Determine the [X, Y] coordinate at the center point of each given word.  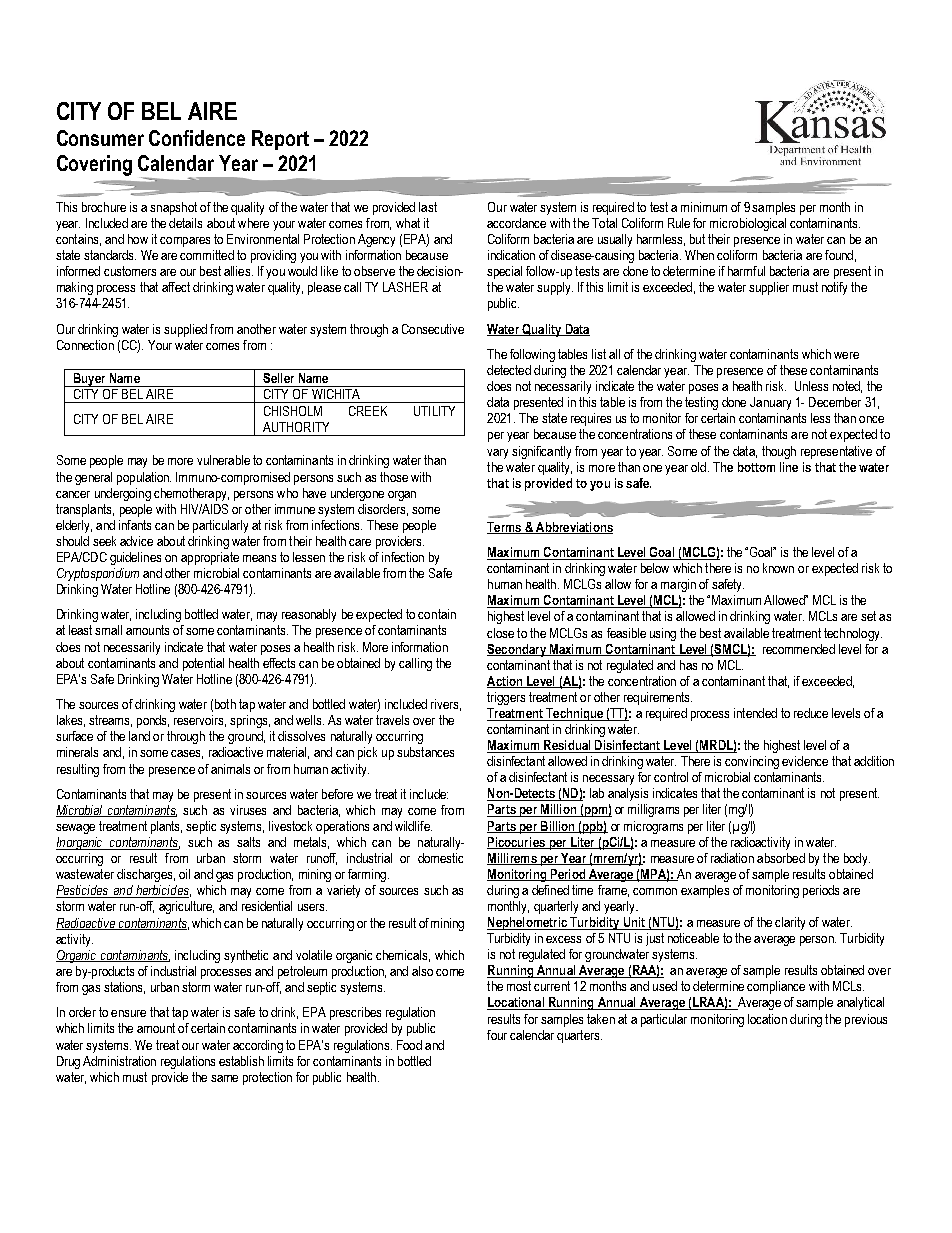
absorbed [781, 858]
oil [184, 874]
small [108, 630]
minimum [704, 207]
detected [509, 370]
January [770, 403]
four [497, 1035]
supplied [185, 330]
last [428, 207]
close [500, 633]
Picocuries [517, 843]
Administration [119, 1061]
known [778, 568]
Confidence [197, 138]
